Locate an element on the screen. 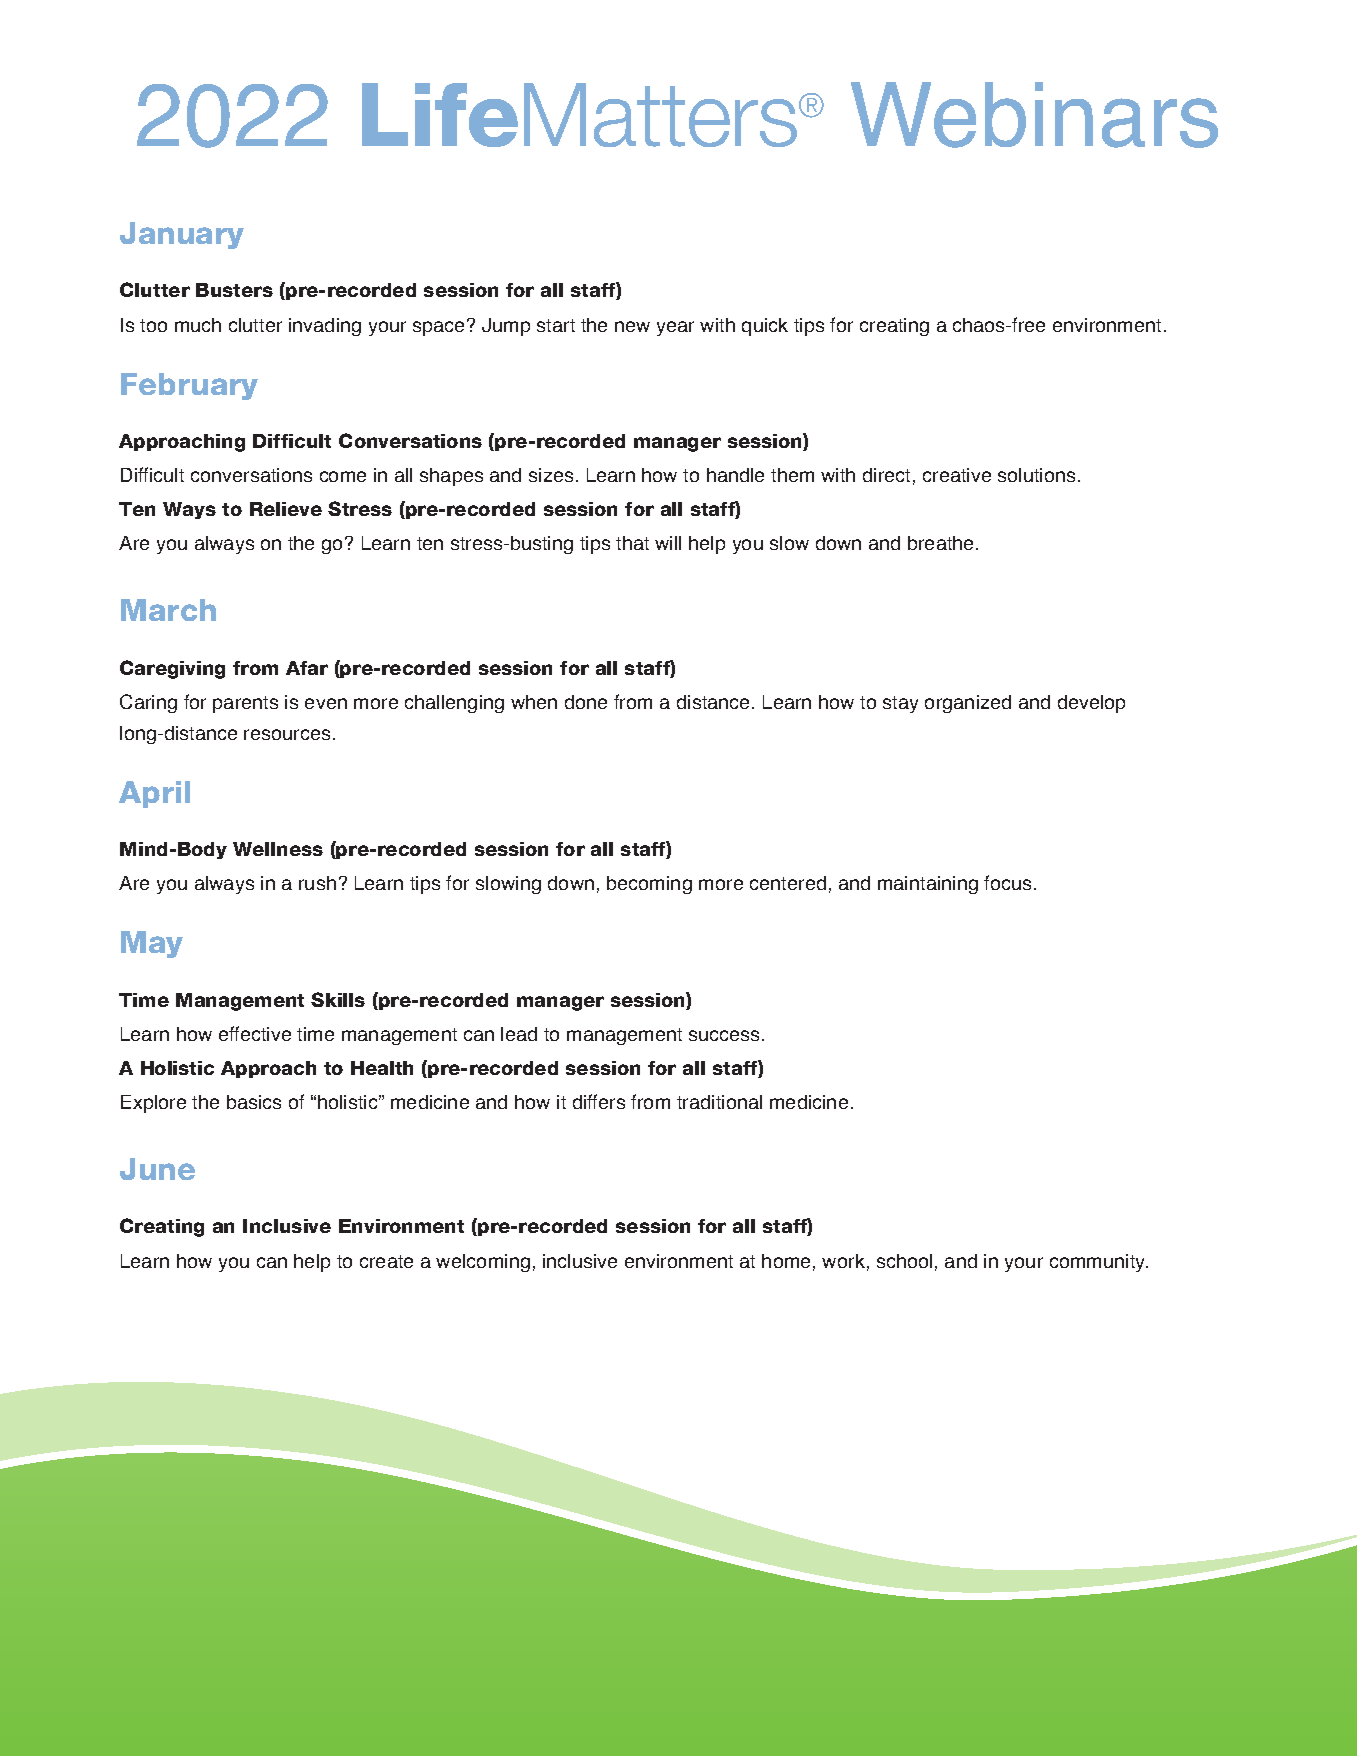  organized is located at coordinates (968, 704).
